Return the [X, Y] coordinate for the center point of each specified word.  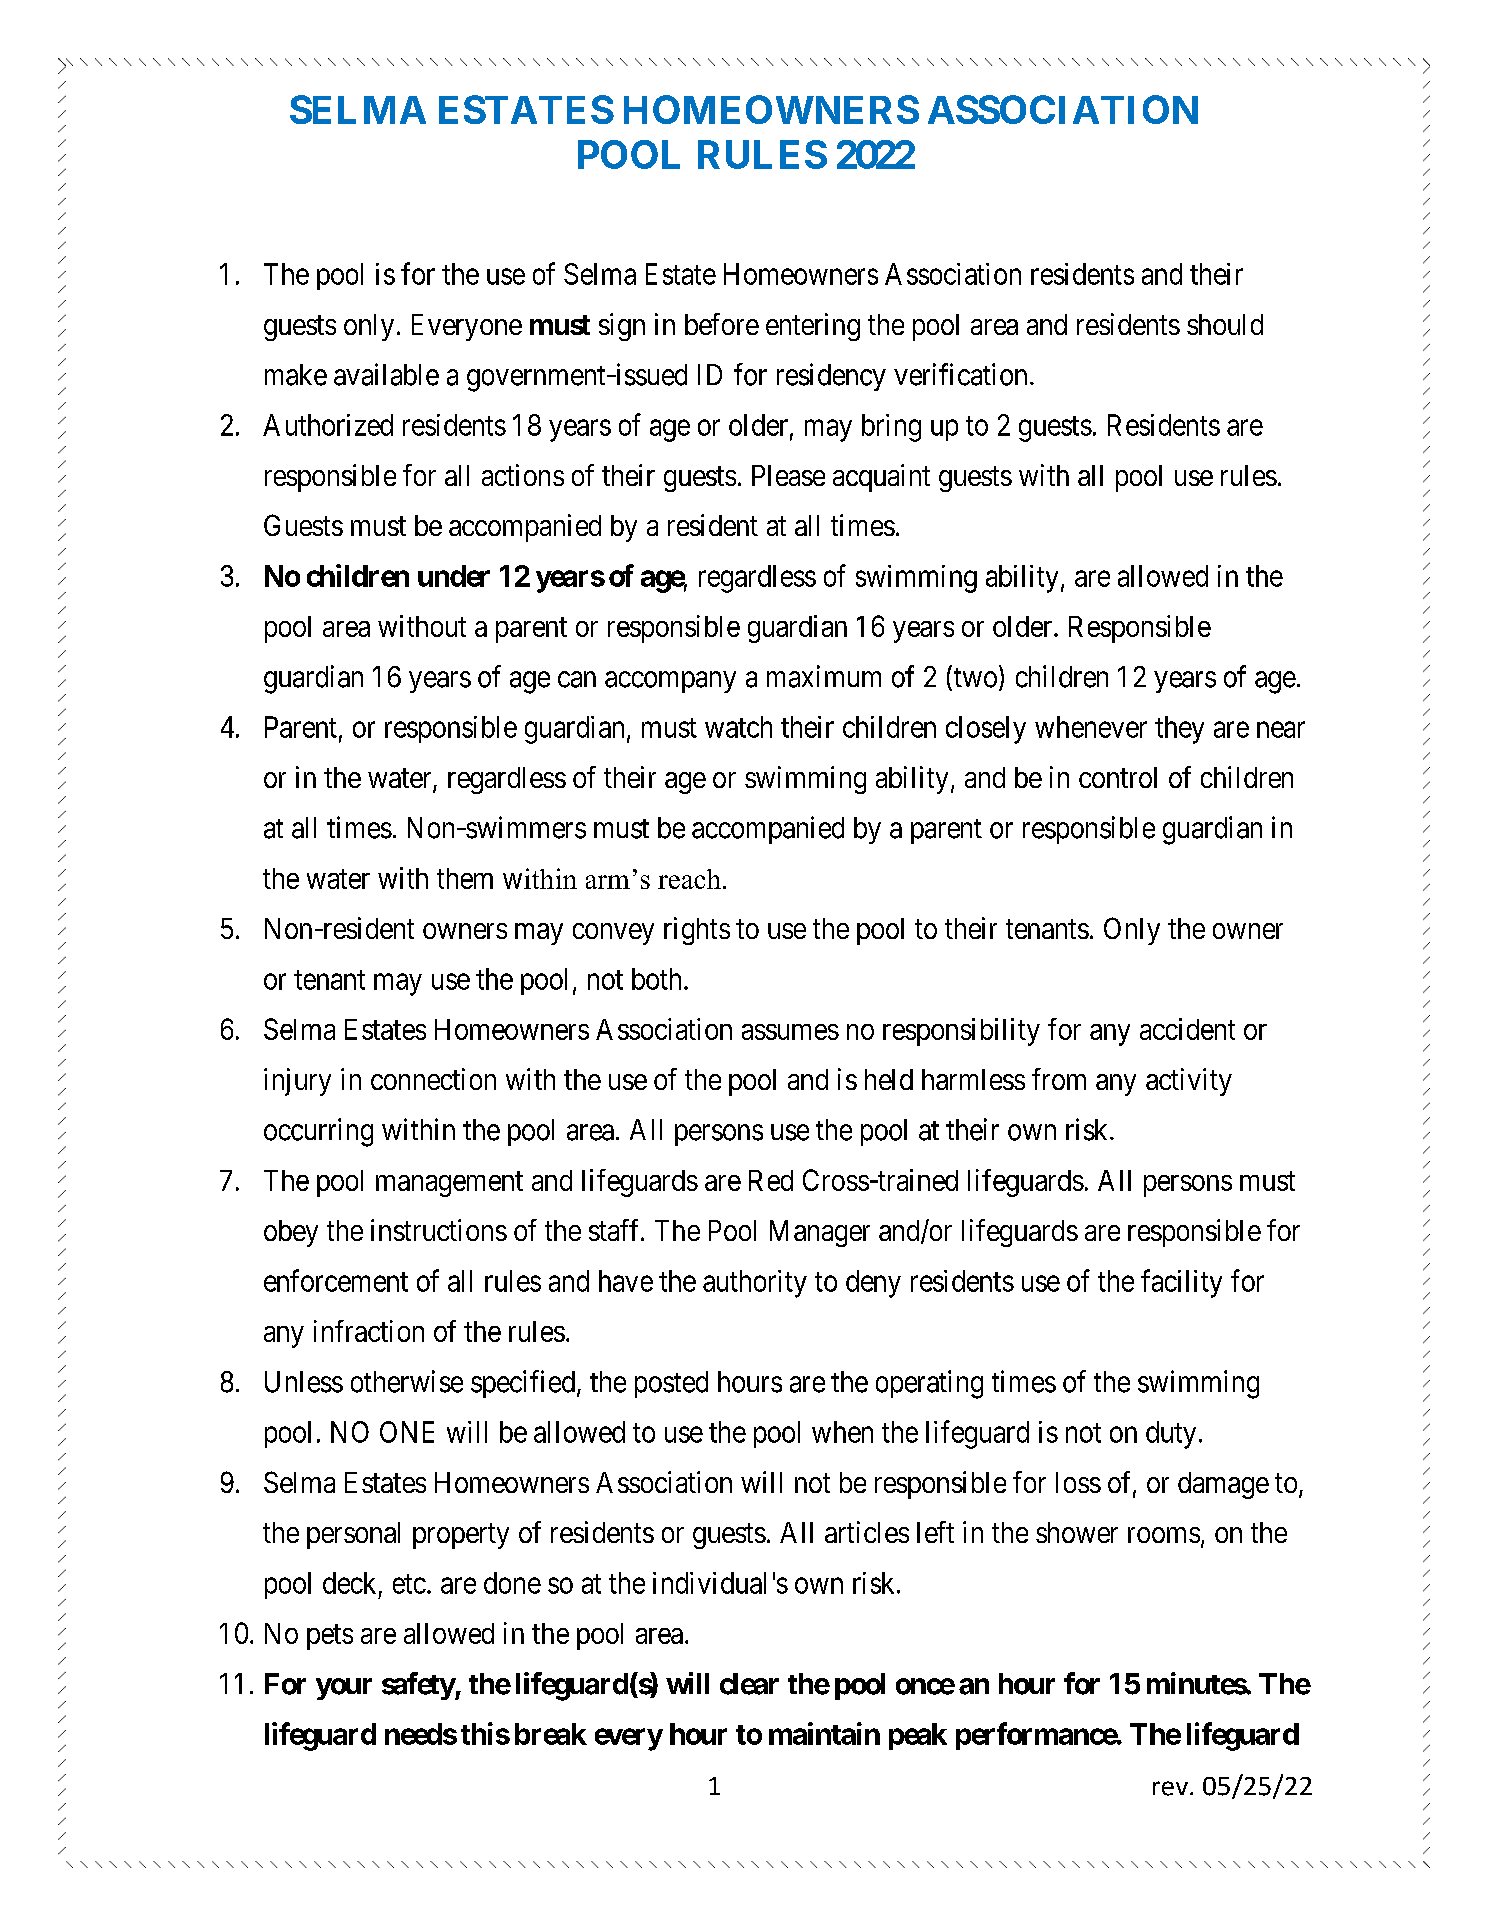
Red [771, 1180]
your [344, 1689]
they [1179, 730]
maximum [824, 676]
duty [1171, 1435]
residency [831, 377]
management [449, 1184]
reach [689, 879]
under [454, 576]
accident [1187, 1029]
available [386, 374]
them [465, 878]
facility [1181, 1283]
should [1225, 324]
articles [867, 1532]
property [461, 1536]
